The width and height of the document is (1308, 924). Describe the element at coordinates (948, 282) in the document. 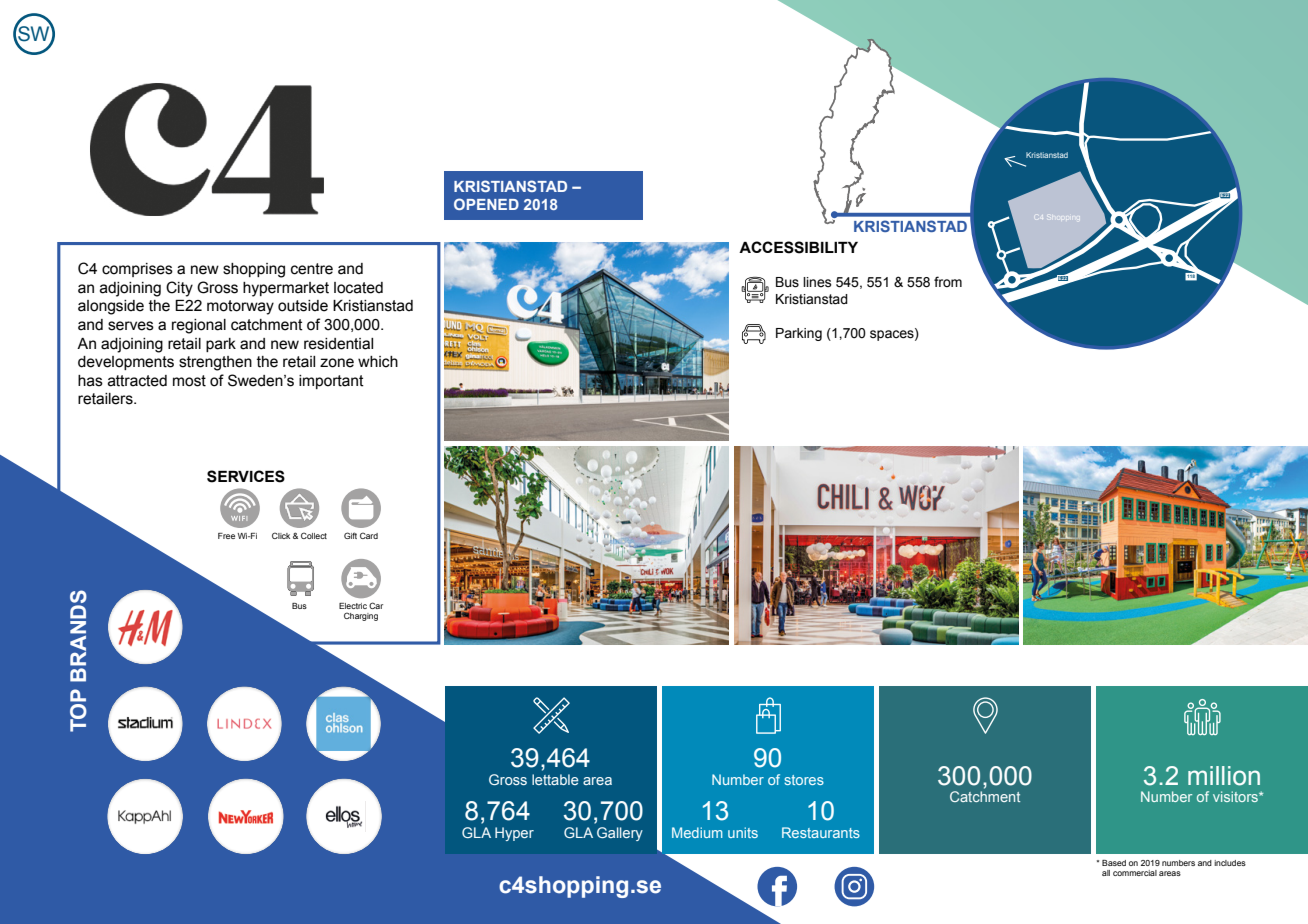

I see `from` at that location.
